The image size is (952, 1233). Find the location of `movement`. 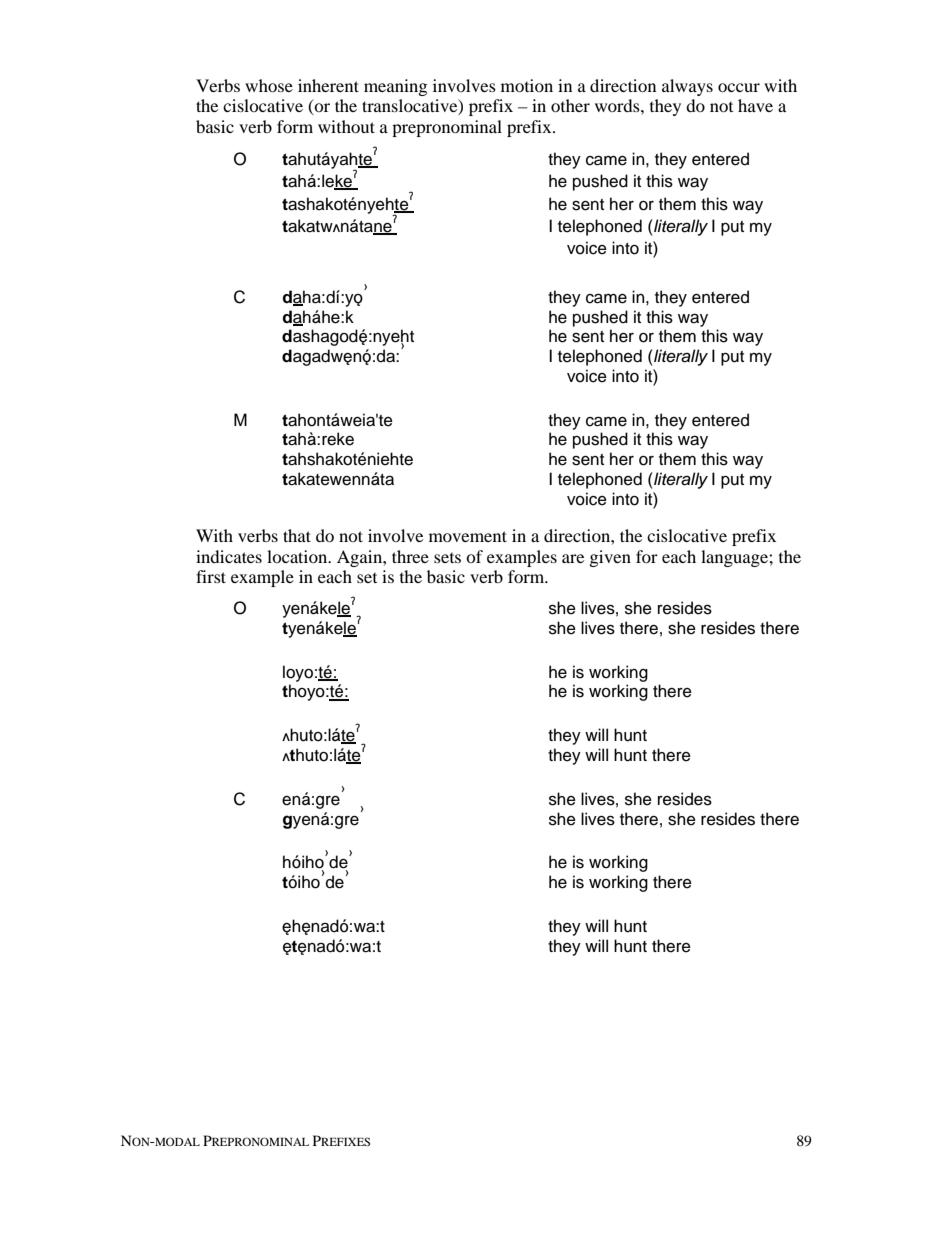

movement is located at coordinates (468, 536).
